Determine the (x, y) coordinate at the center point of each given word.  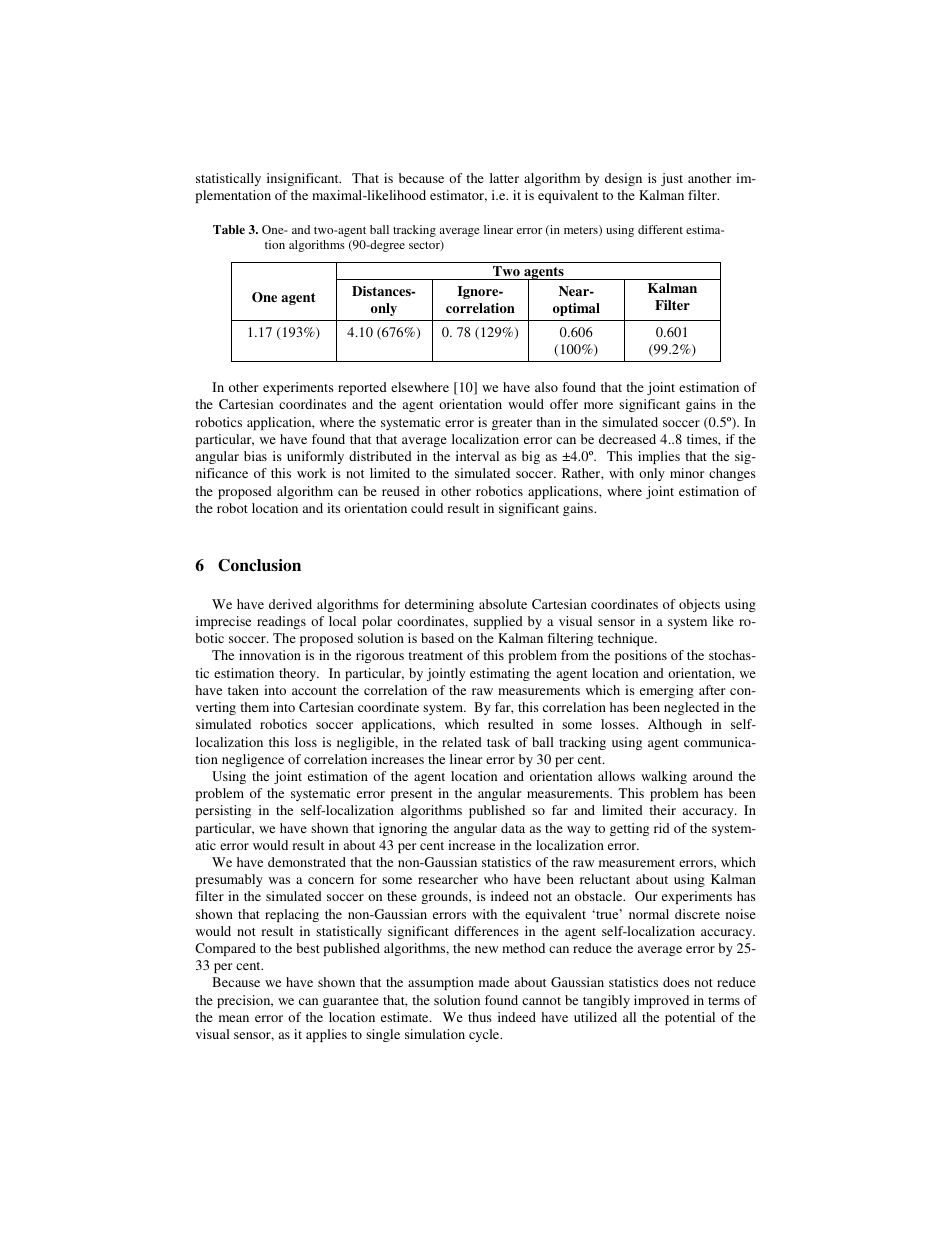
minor (687, 473)
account (314, 691)
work (311, 473)
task (498, 742)
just (672, 179)
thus (480, 1017)
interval (477, 456)
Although (675, 725)
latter (504, 178)
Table (229, 229)
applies (326, 1035)
